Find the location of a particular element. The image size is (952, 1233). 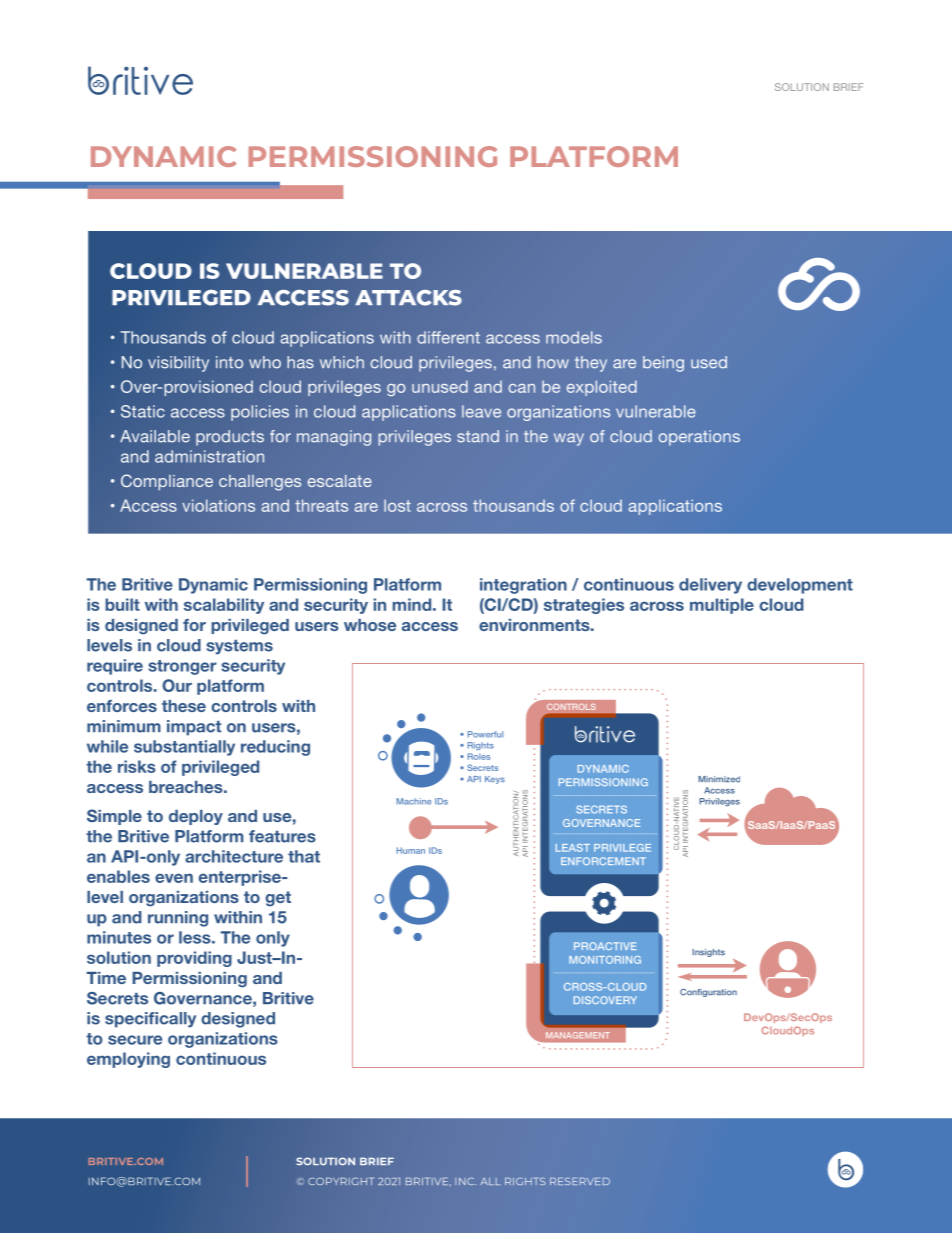

COPYRIGHT is located at coordinates (341, 1181).
